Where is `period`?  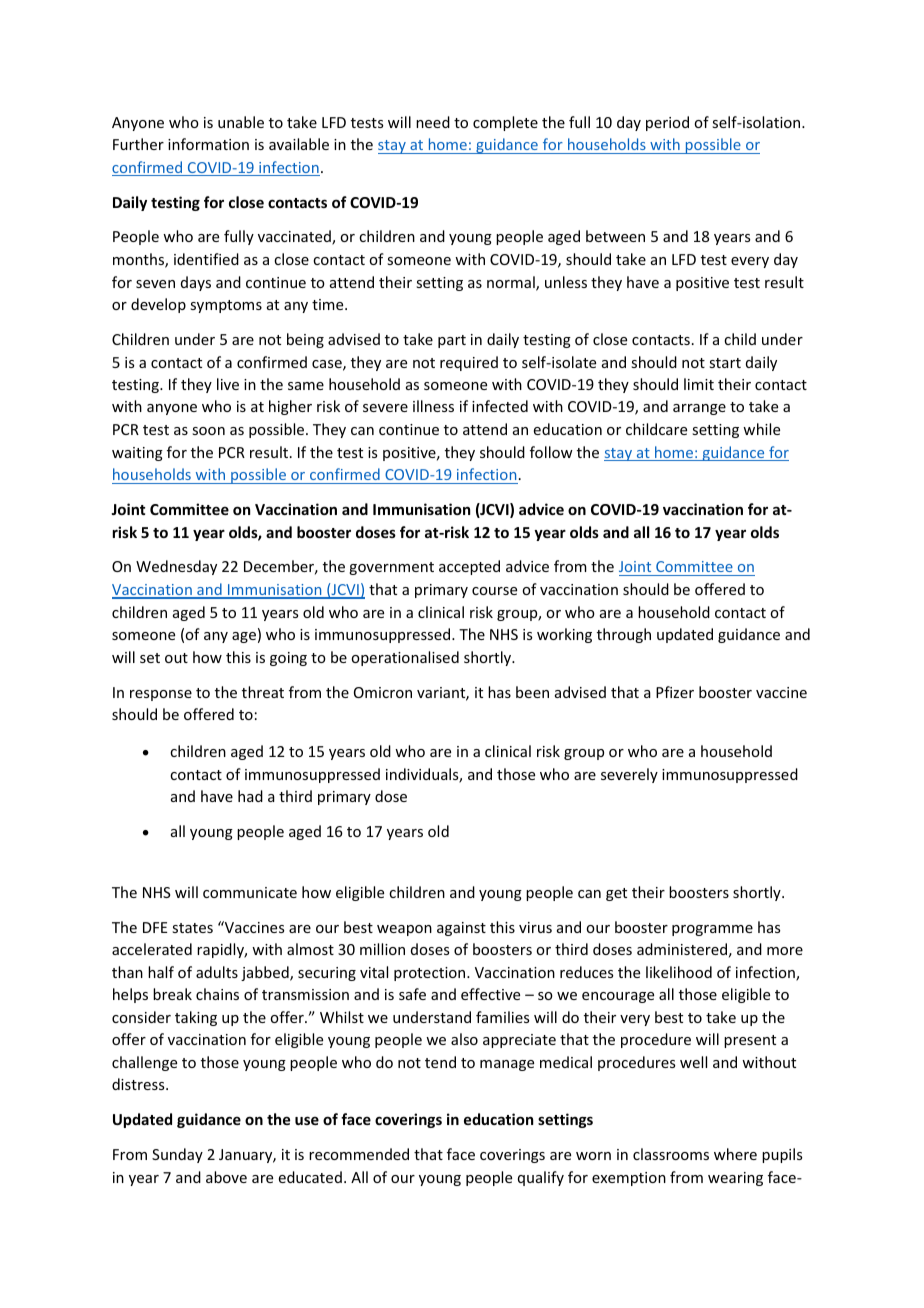 period is located at coordinates (667, 123).
